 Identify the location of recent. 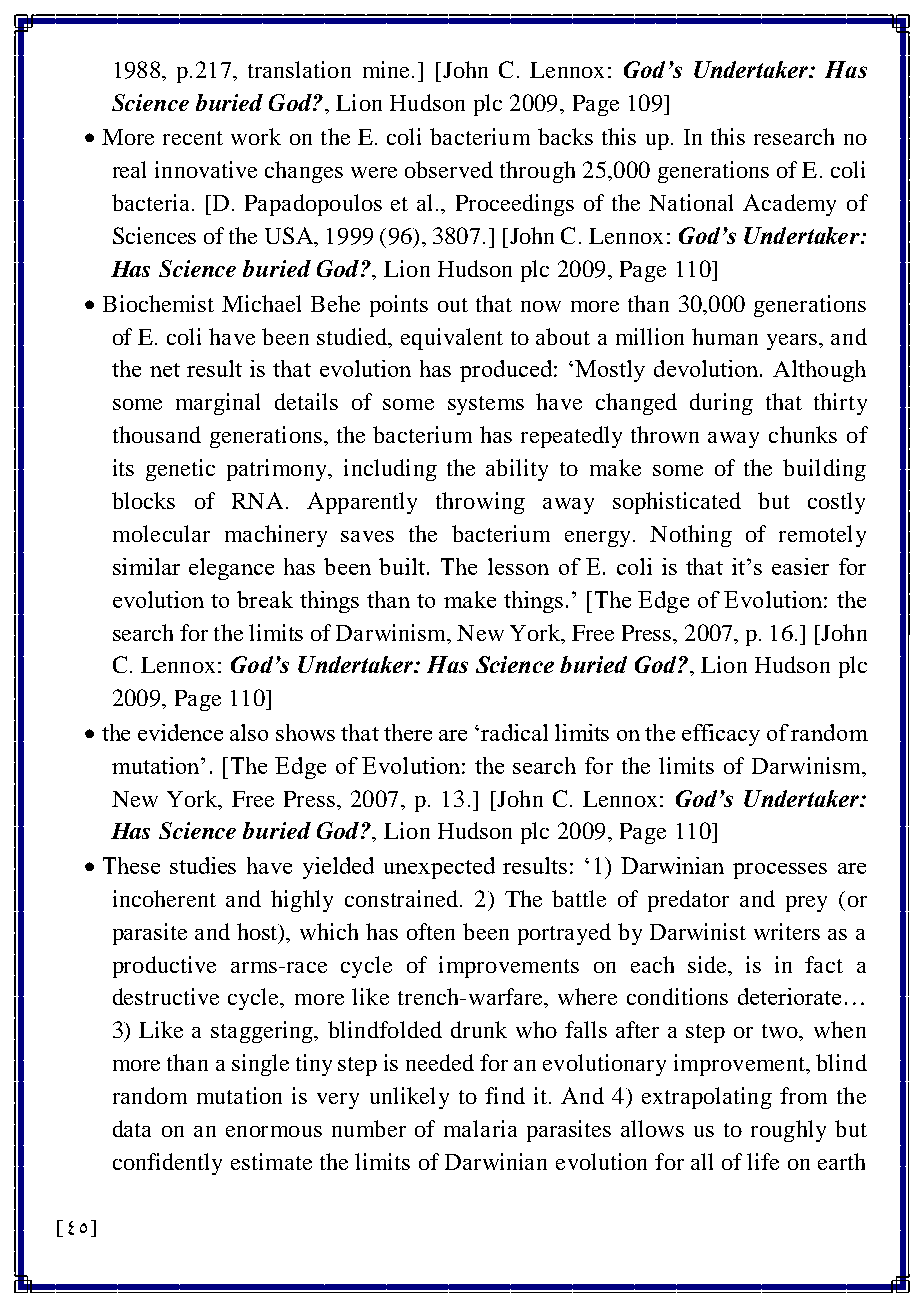
(193, 138).
